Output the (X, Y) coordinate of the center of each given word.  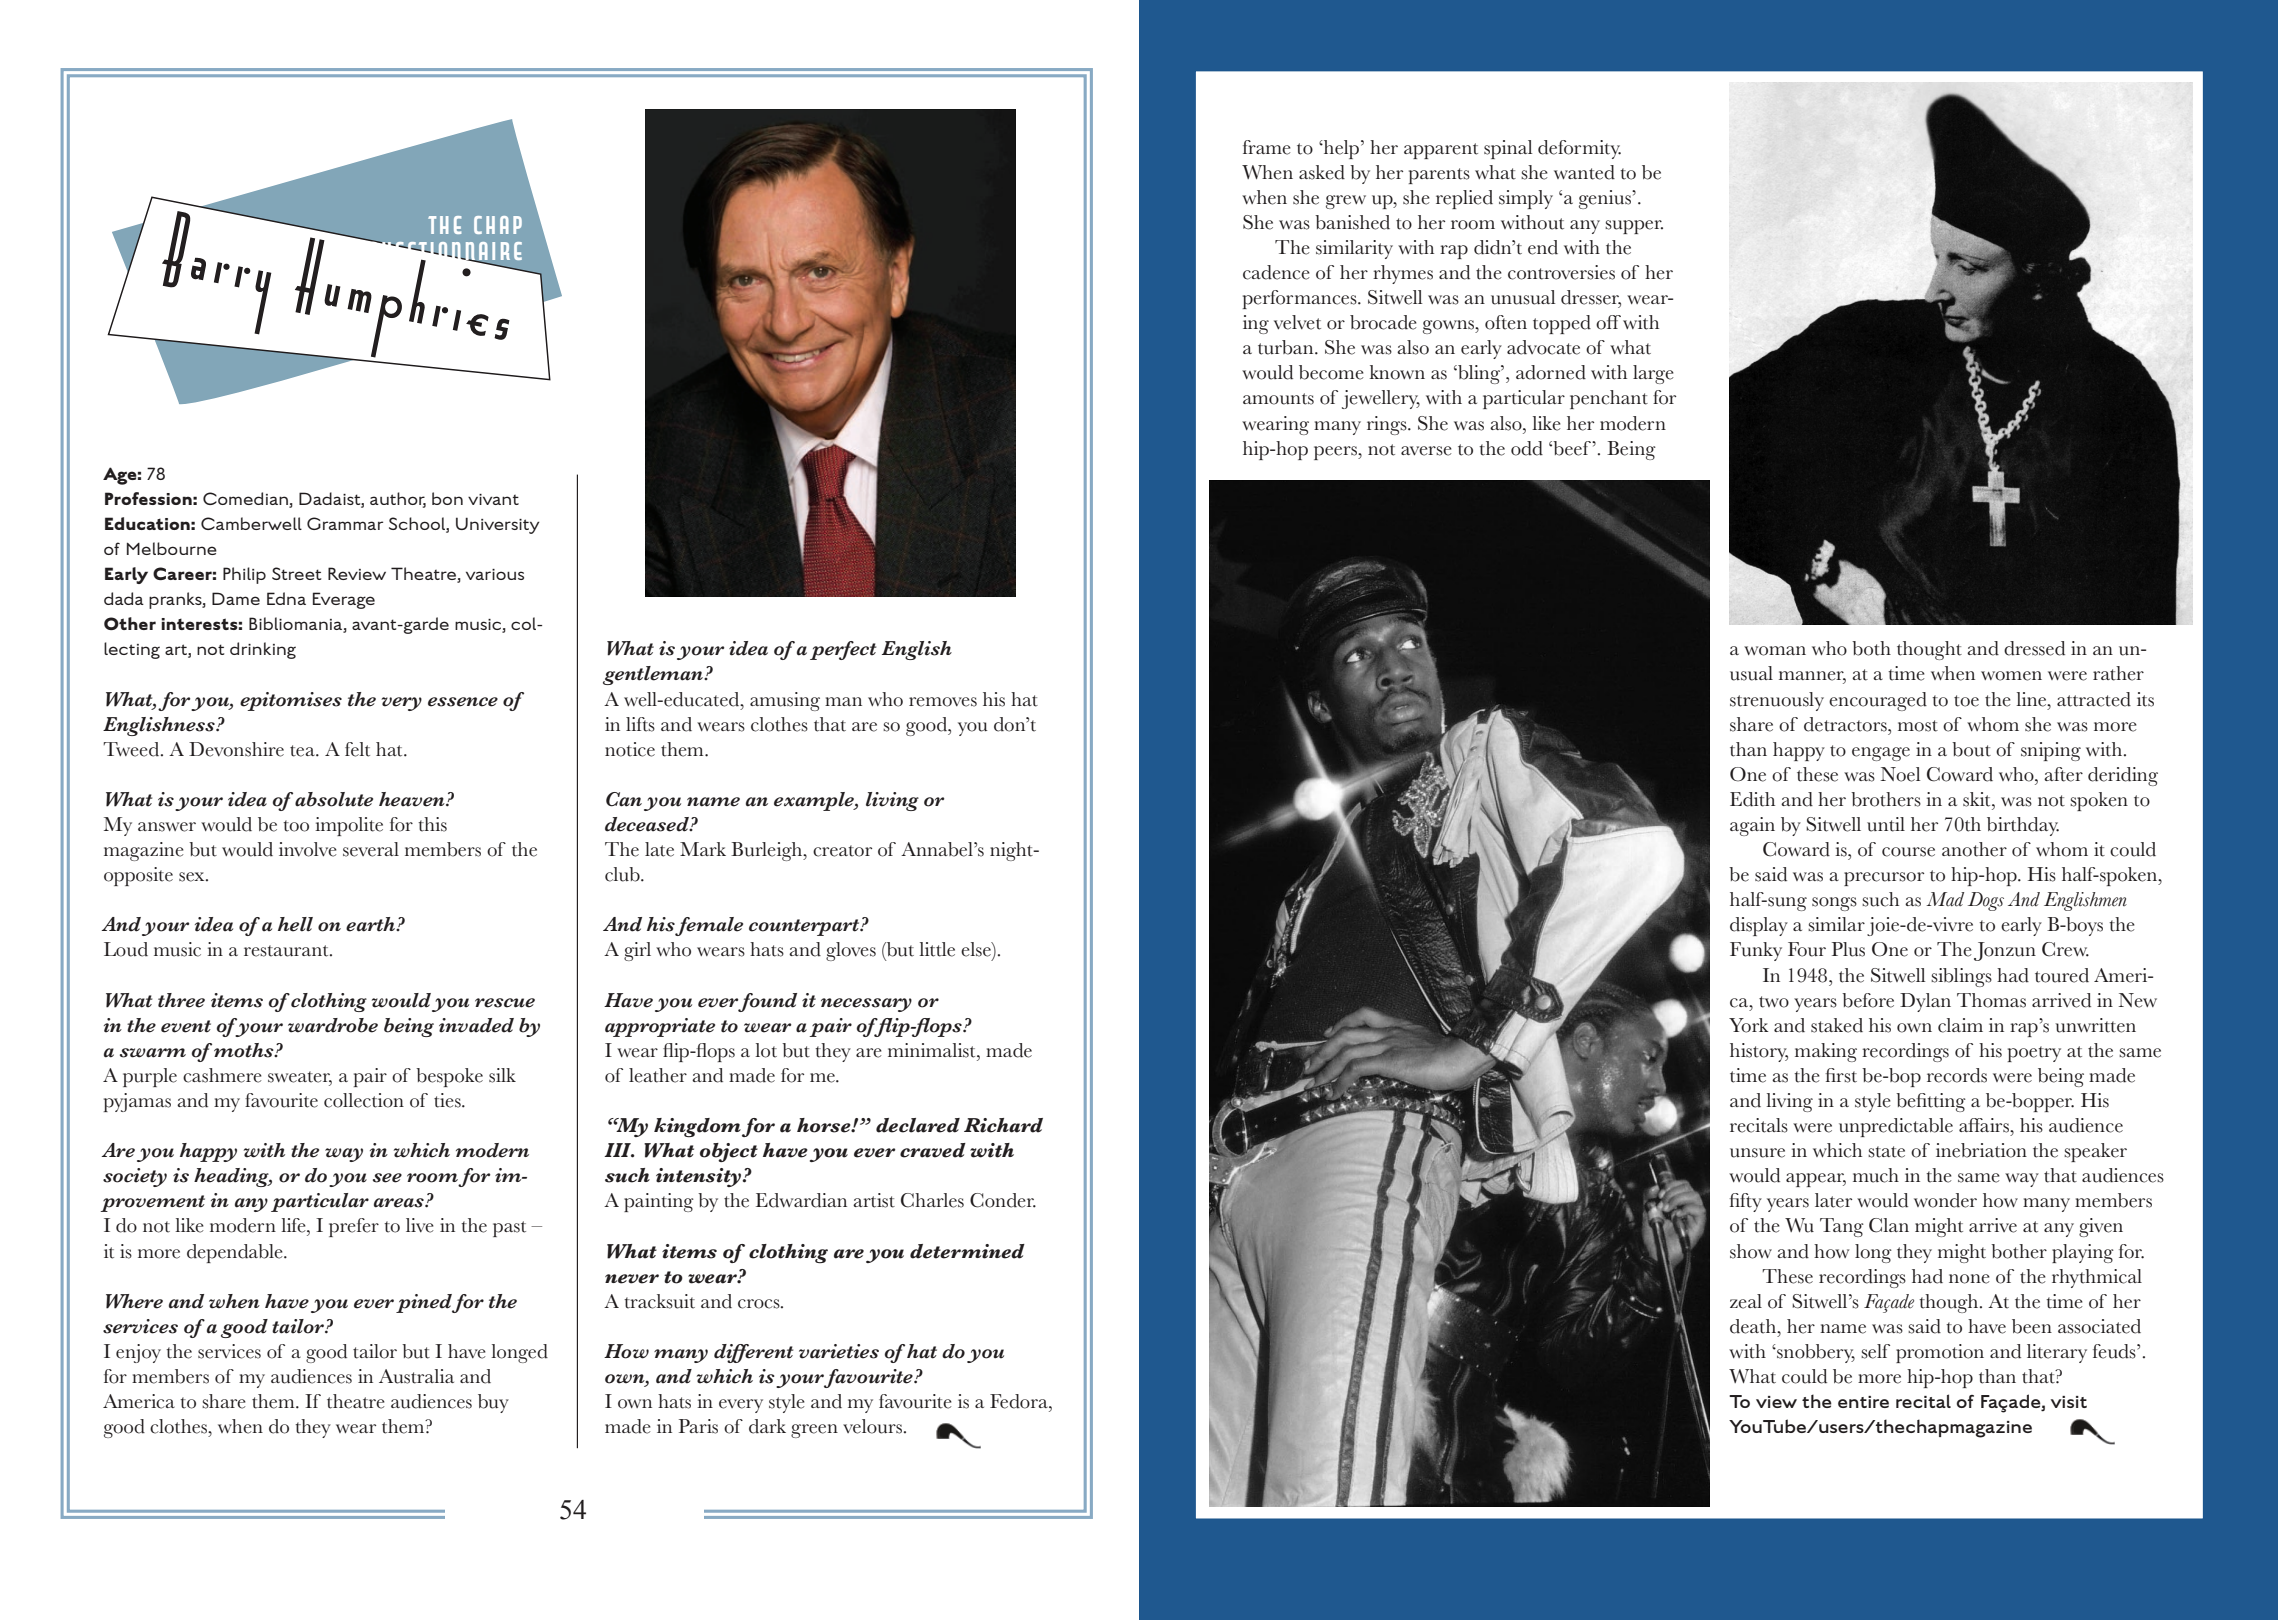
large (1653, 374)
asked (1322, 172)
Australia (416, 1376)
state (1886, 1152)
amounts (1278, 399)
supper (1634, 227)
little (937, 949)
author (398, 499)
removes (943, 702)
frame (1267, 147)
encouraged (1878, 701)
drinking (263, 650)
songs (1834, 904)
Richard (1003, 1125)
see (387, 1178)
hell (295, 924)
